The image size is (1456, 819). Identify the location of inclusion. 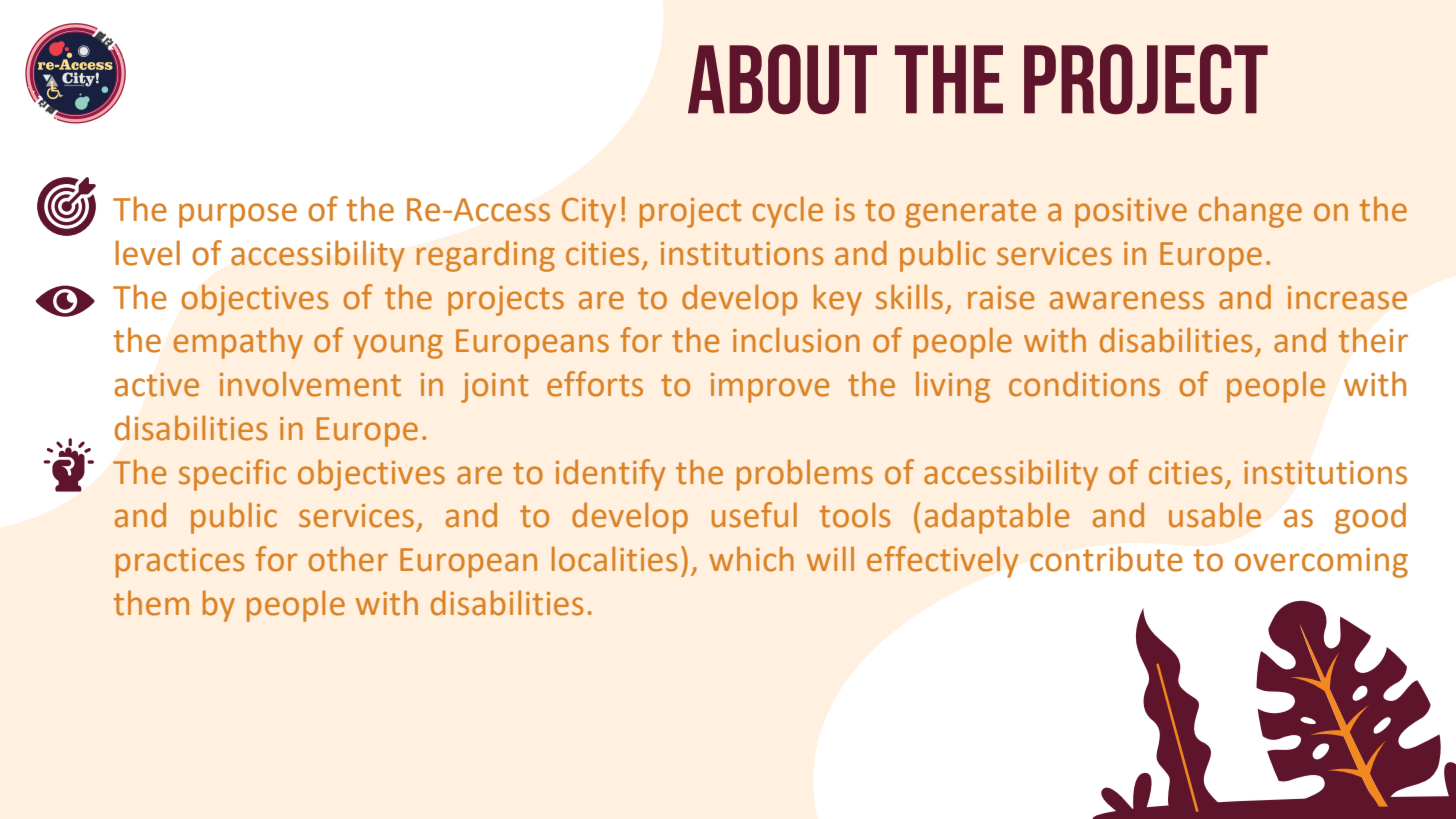
(796, 340).
